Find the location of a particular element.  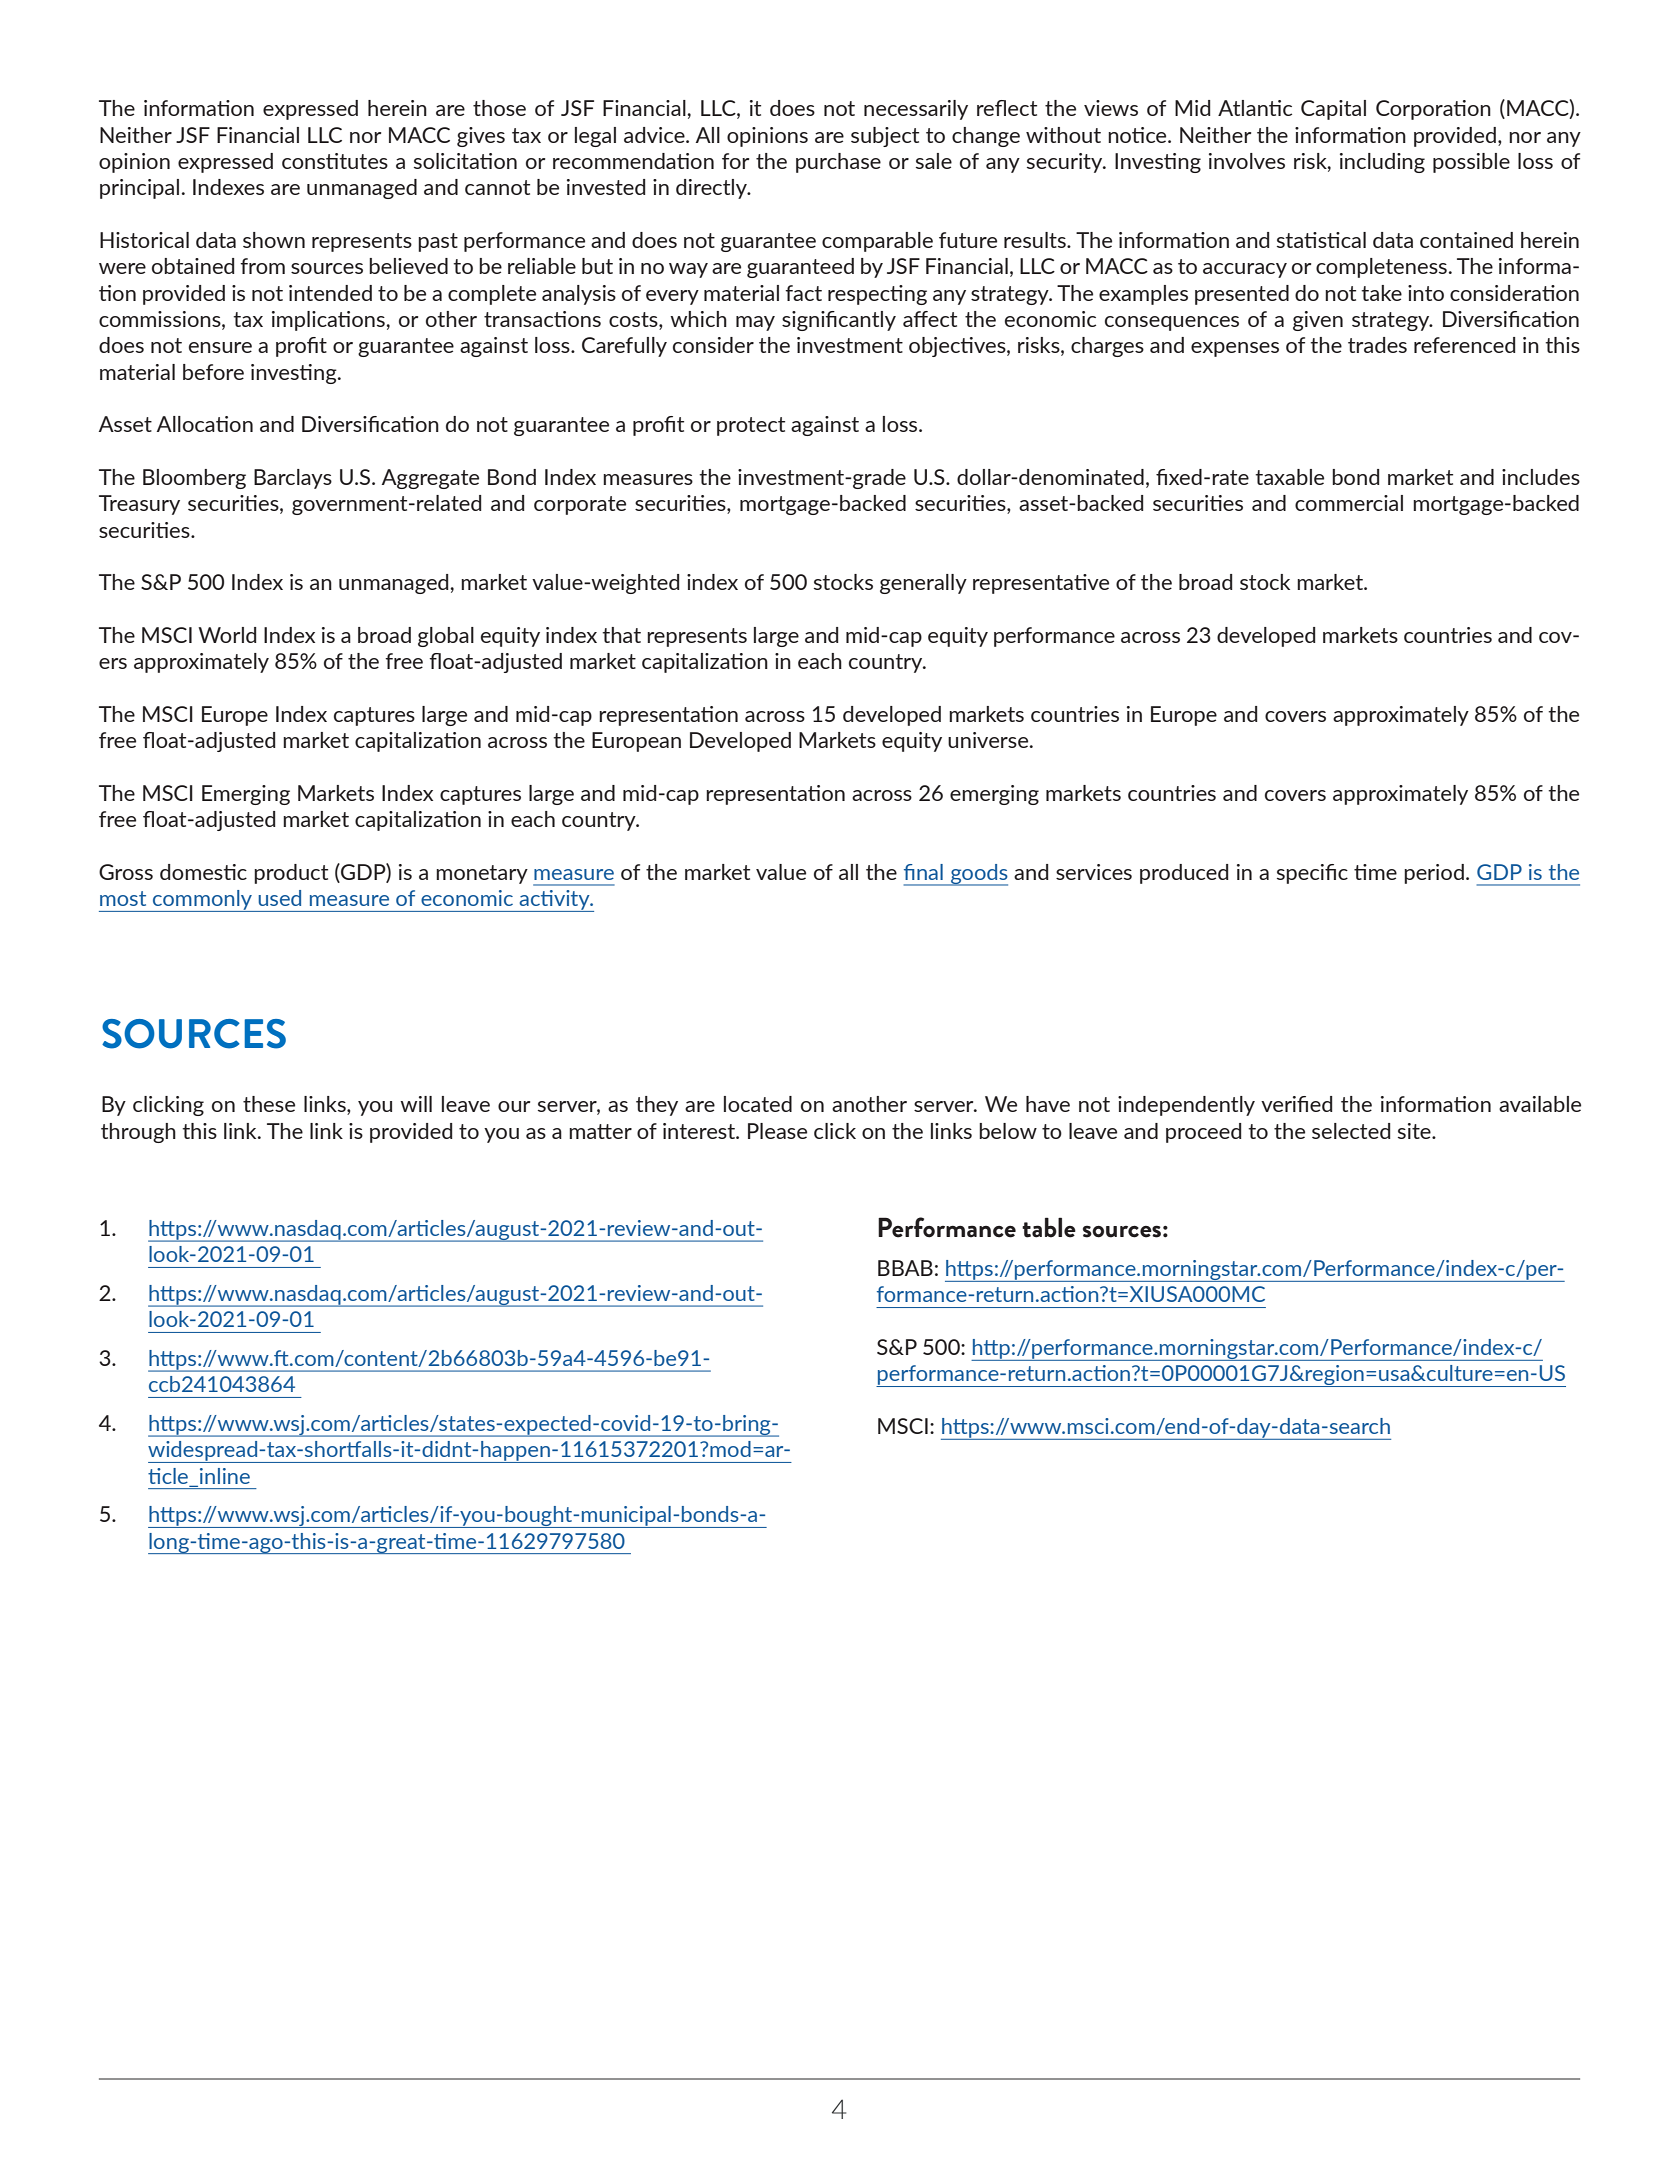

specific is located at coordinates (1312, 874).
